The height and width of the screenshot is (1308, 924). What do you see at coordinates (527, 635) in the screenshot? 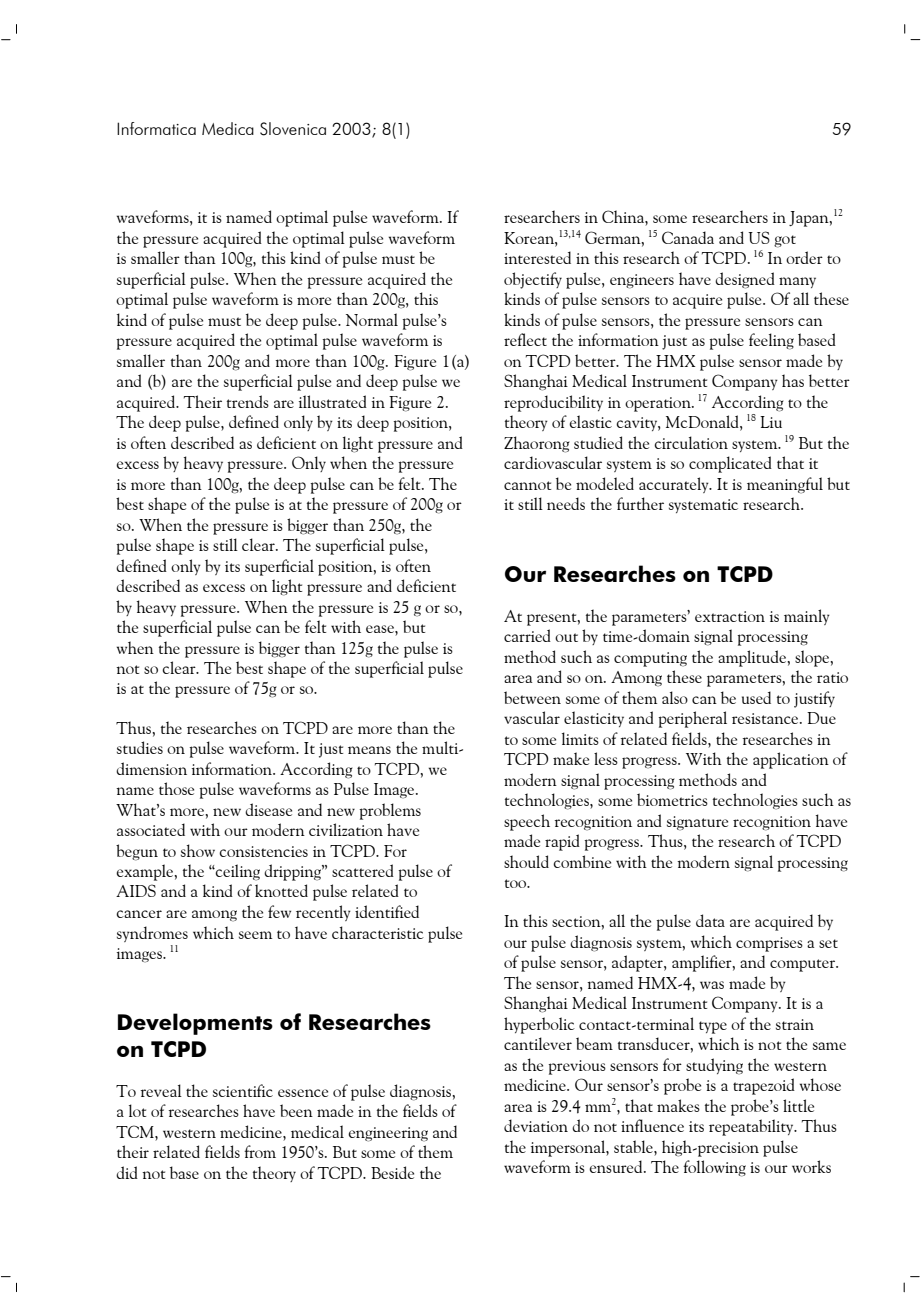
I see `carried` at bounding box center [527, 635].
